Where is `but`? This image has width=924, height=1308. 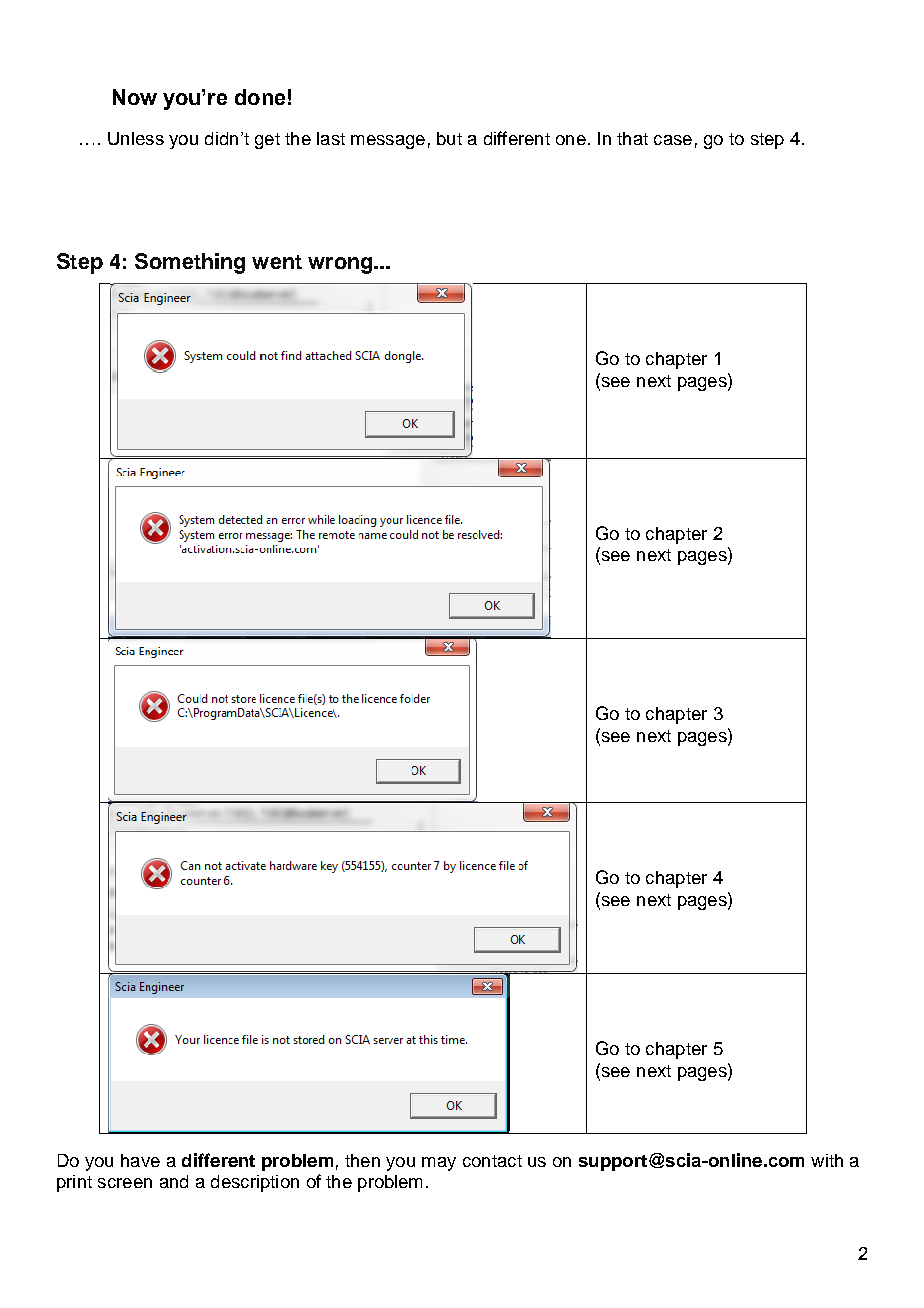
but is located at coordinates (449, 138).
